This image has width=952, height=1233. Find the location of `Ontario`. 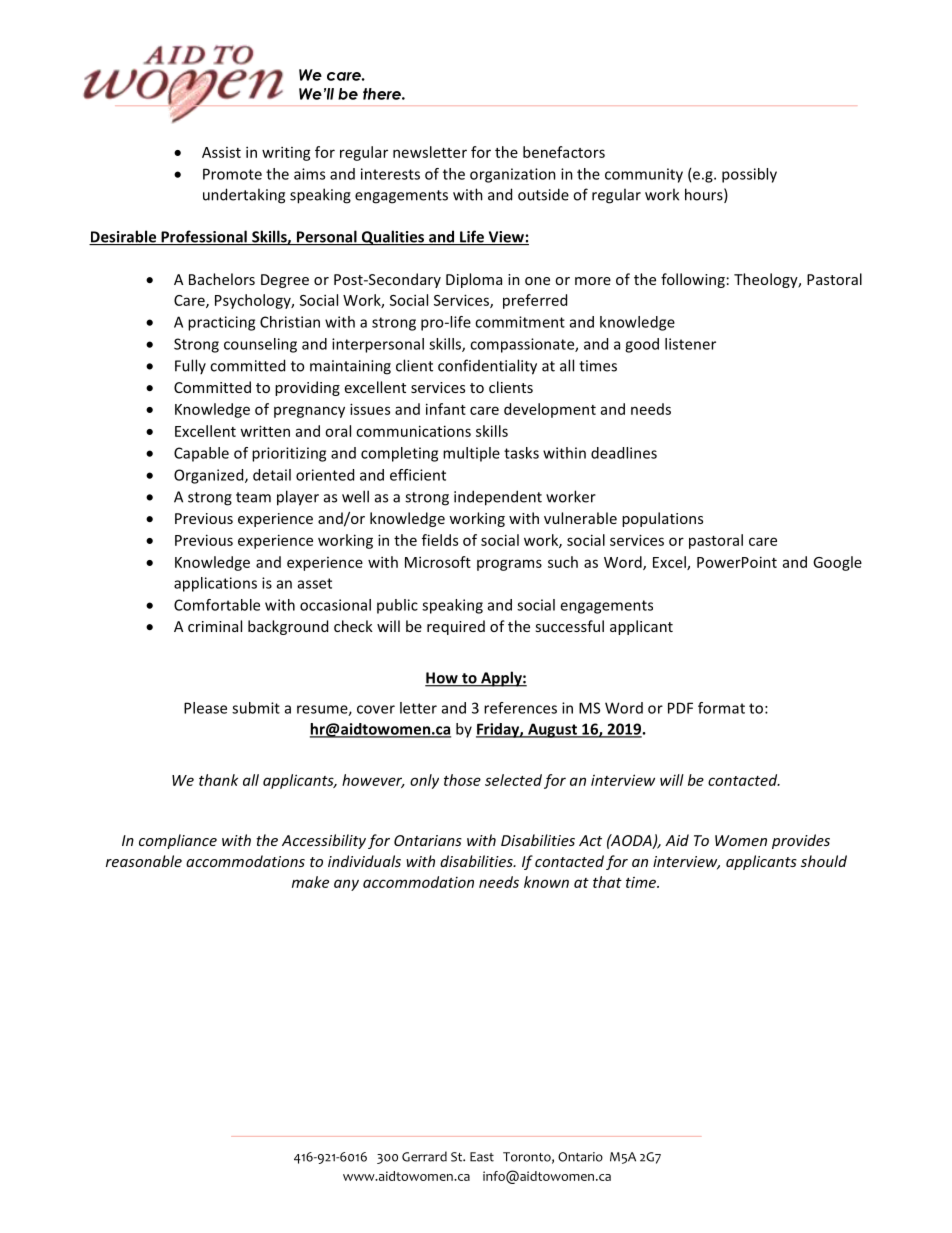

Ontario is located at coordinates (580, 1157).
